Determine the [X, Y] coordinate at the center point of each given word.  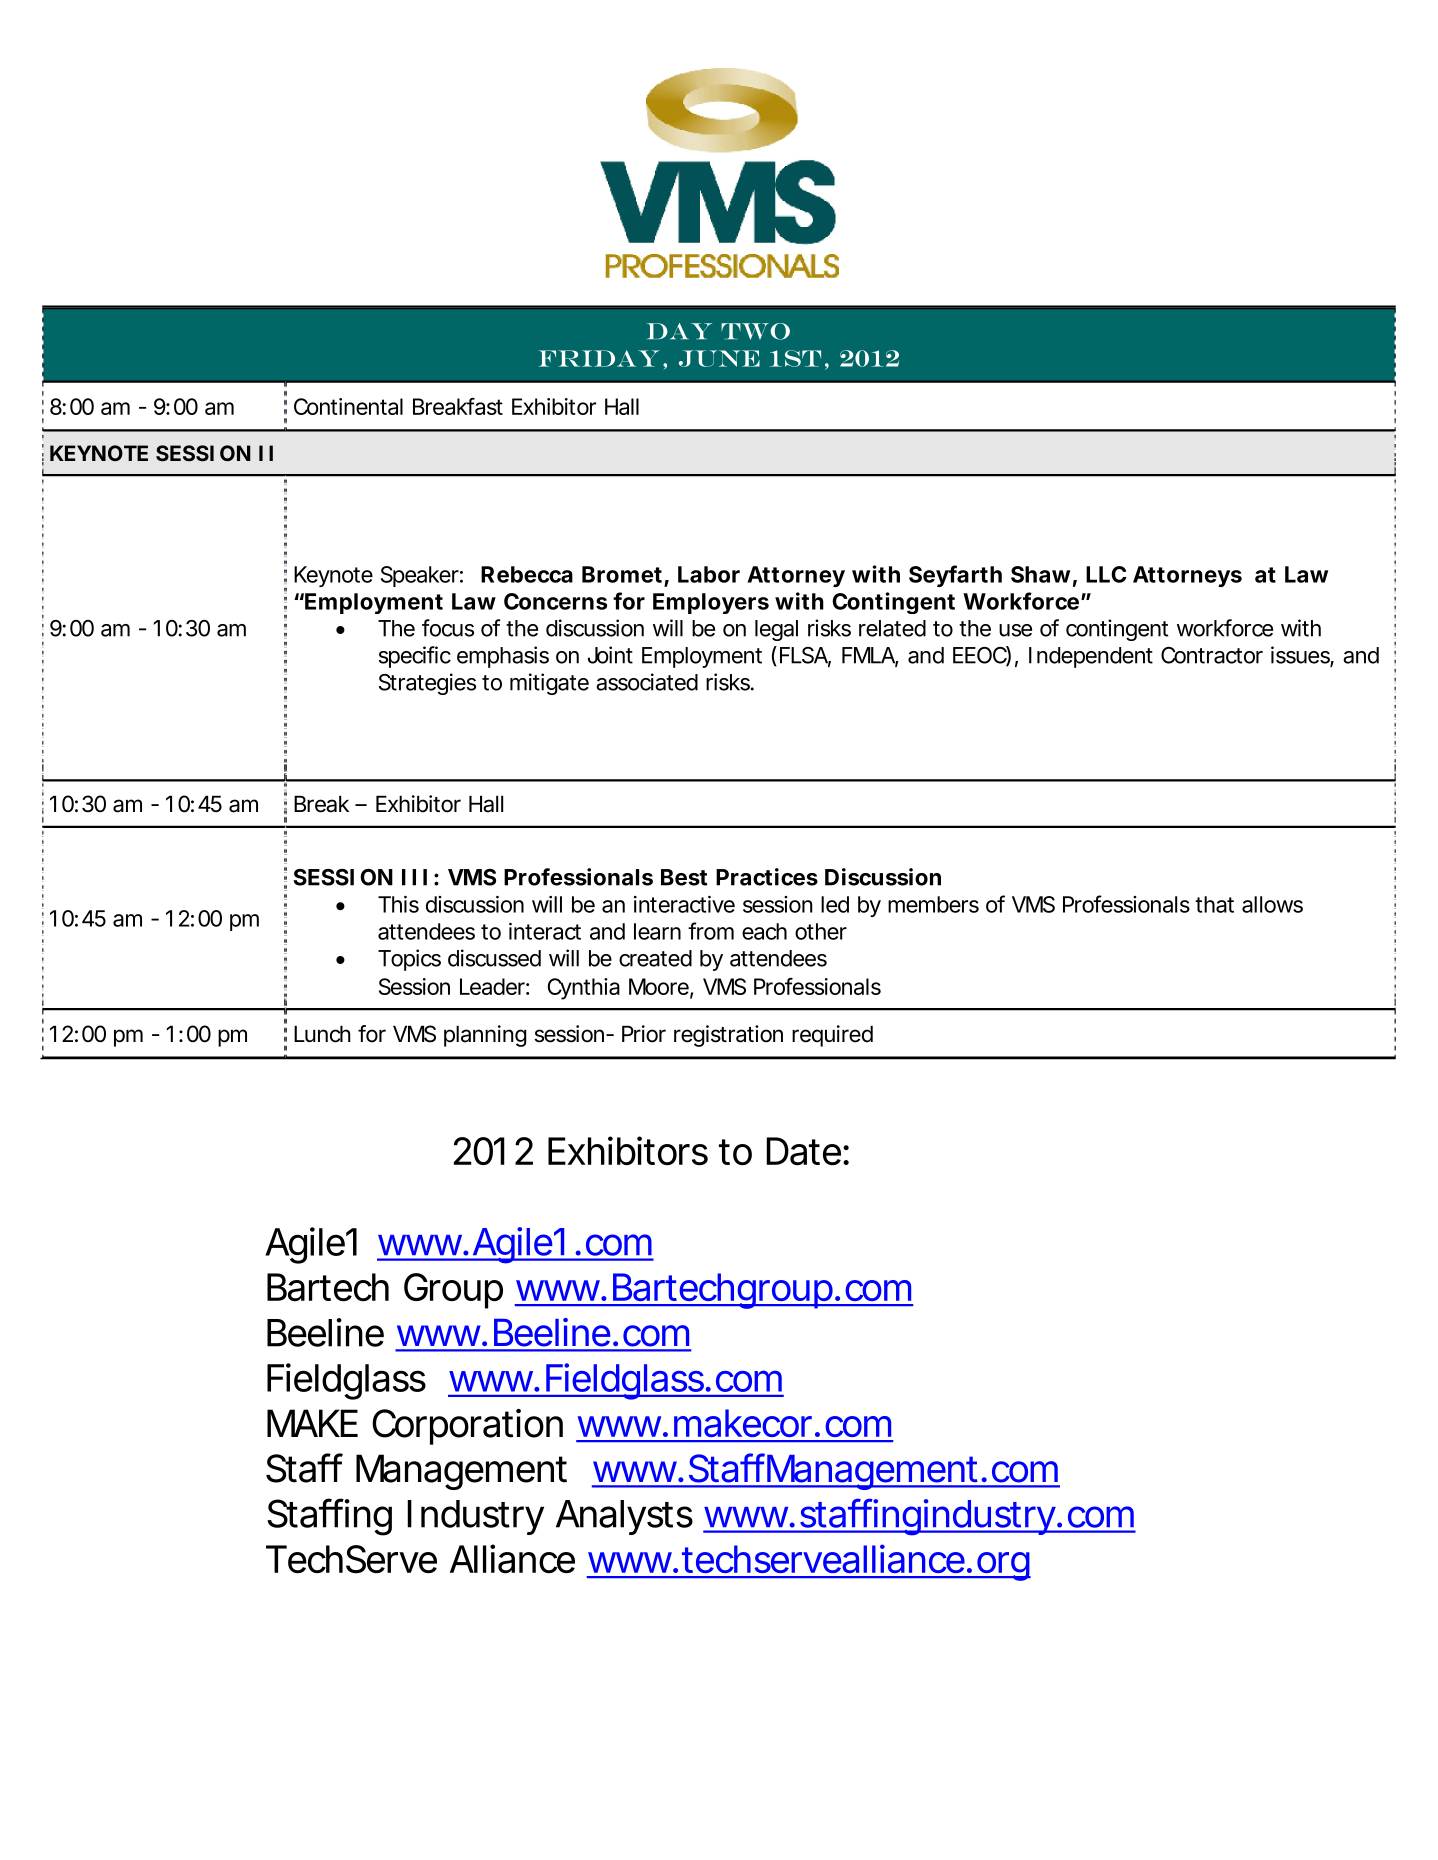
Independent [1091, 657]
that [1214, 904]
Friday [599, 358]
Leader [492, 986]
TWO [755, 331]
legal [776, 630]
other [821, 931]
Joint [610, 655]
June [719, 358]
